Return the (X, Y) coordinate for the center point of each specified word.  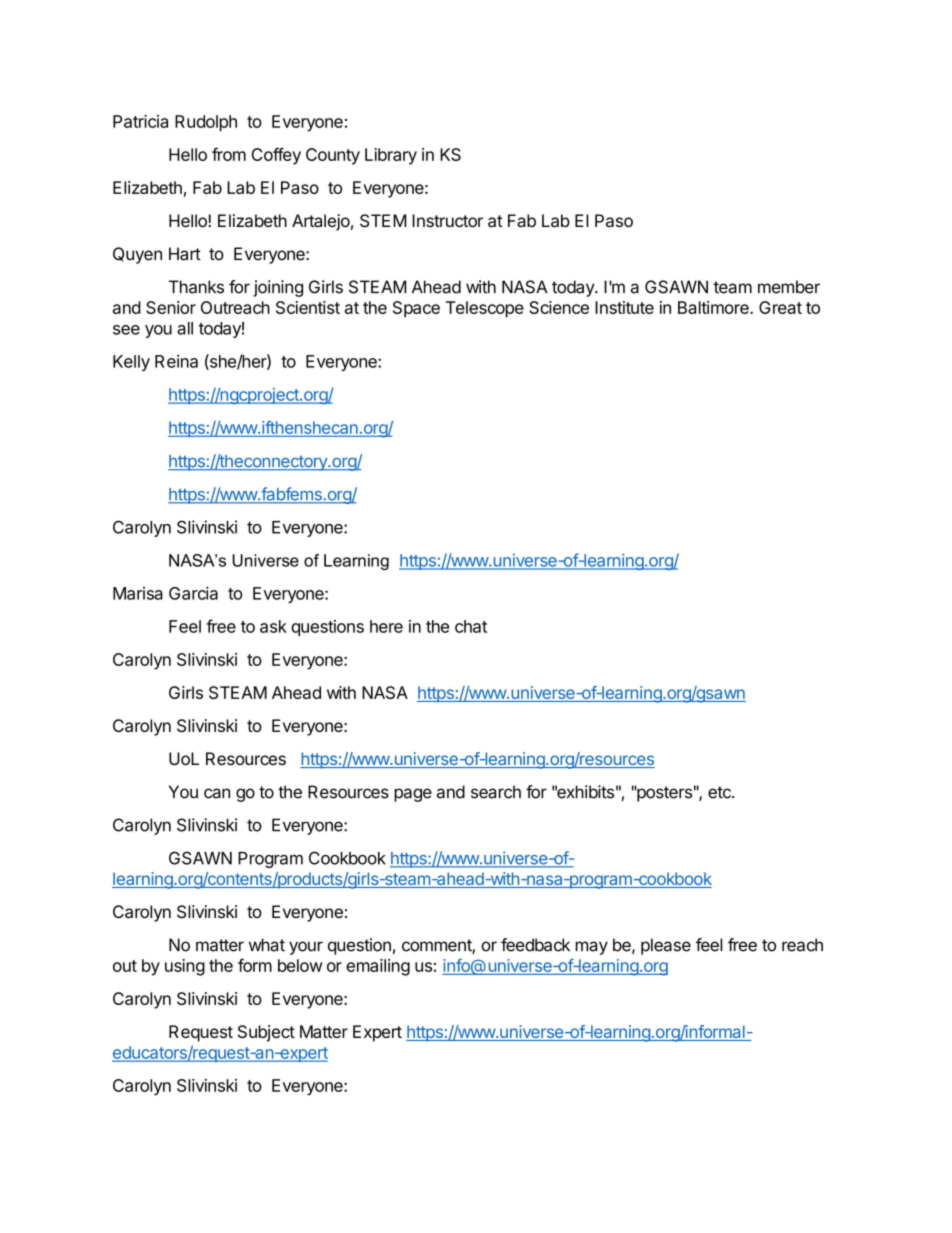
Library (391, 156)
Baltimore (714, 307)
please (666, 946)
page (413, 795)
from (229, 154)
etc (720, 792)
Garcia (193, 593)
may (592, 948)
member (789, 287)
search (496, 792)
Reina (176, 361)
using (185, 967)
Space (416, 309)
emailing (378, 967)
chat (471, 626)
